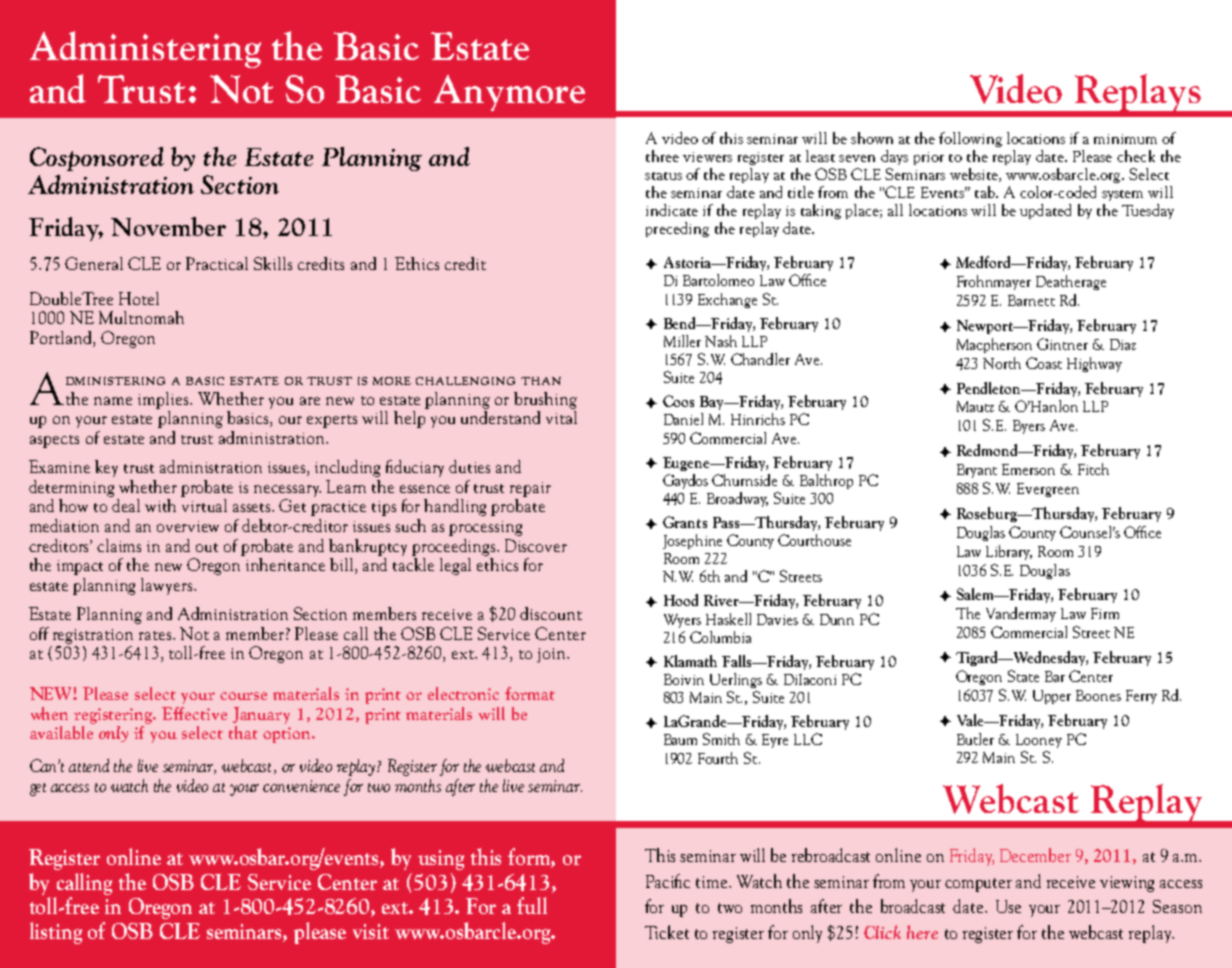  Describe the element at coordinates (682, 341) in the screenshot. I see `Miller` at that location.
